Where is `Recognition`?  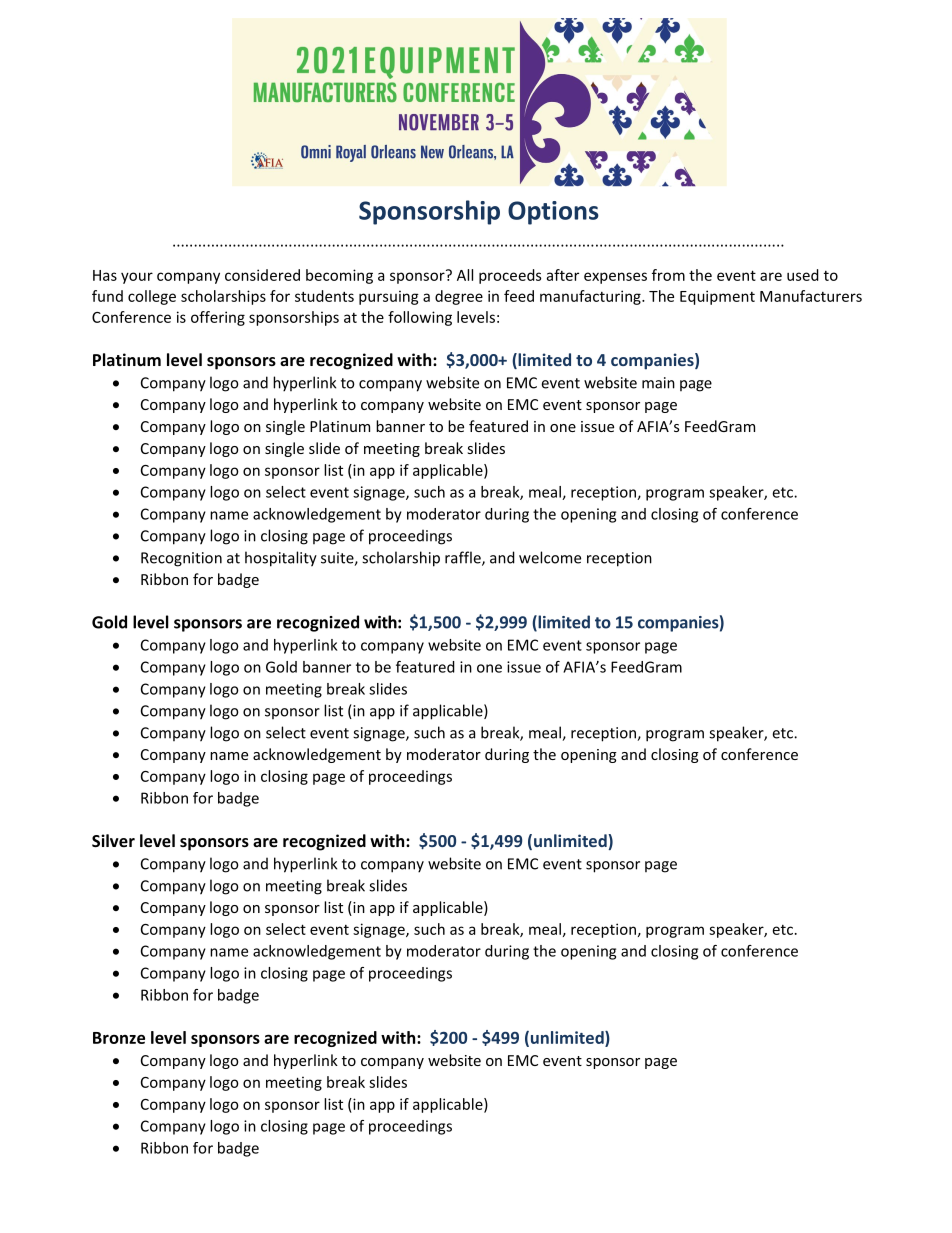
Recognition is located at coordinates (181, 559).
